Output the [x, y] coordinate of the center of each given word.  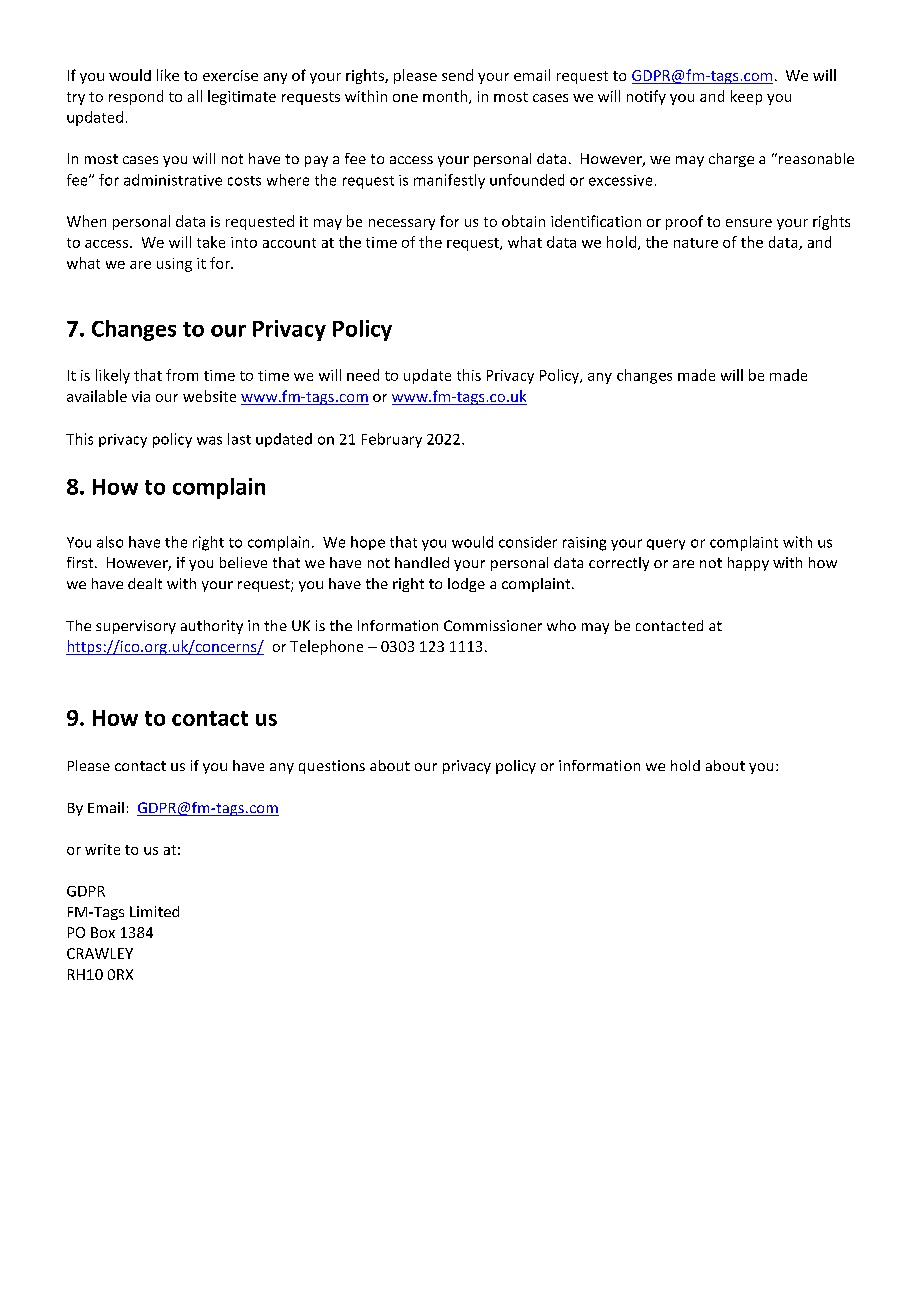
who [561, 625]
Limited [154, 911]
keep [746, 97]
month [446, 97]
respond [136, 97]
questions [332, 767]
